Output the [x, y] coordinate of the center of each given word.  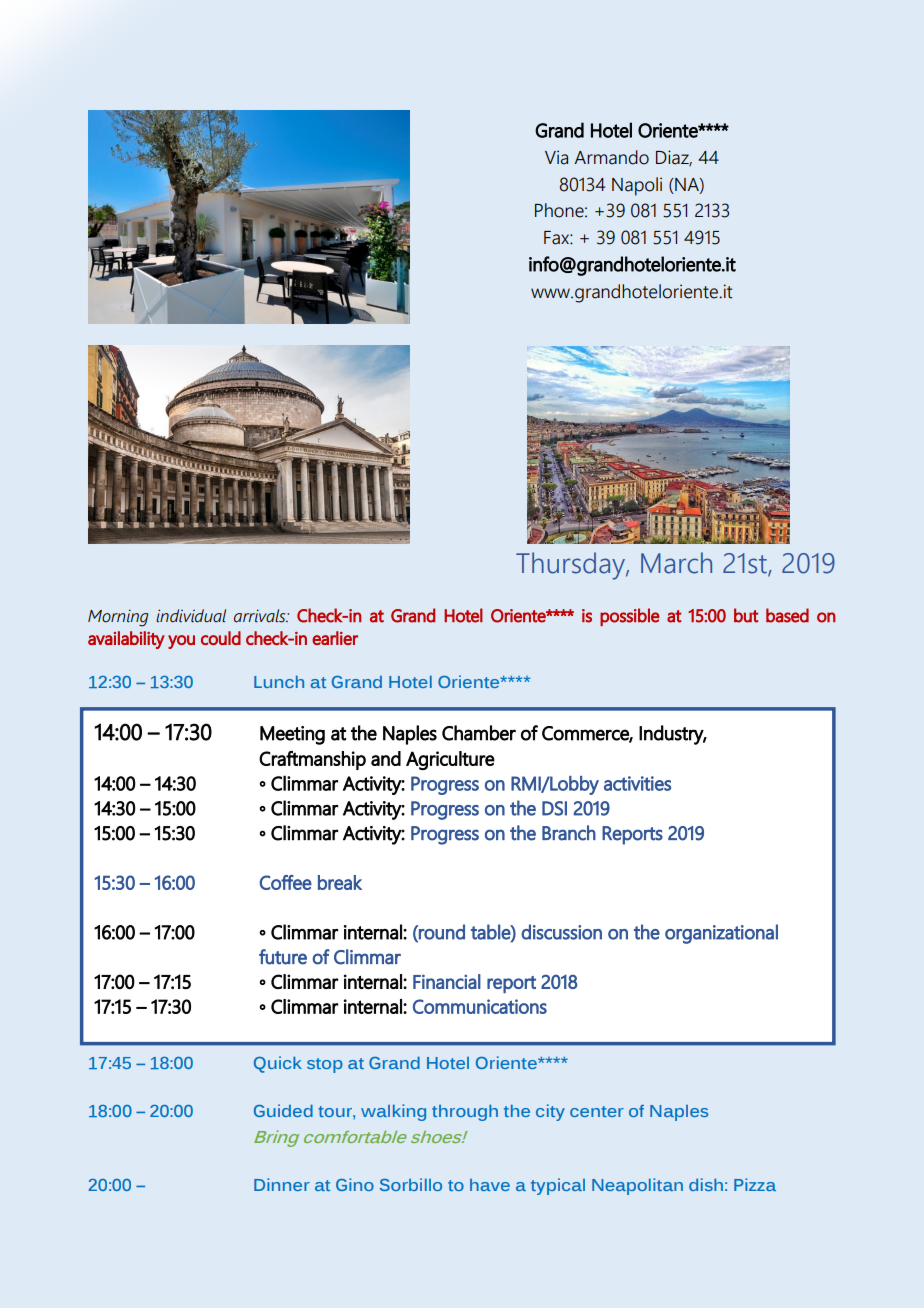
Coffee [286, 882]
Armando [611, 157]
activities [637, 783]
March [676, 563]
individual [191, 616]
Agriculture [450, 760]
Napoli [637, 186]
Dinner [282, 1184]
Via [556, 157]
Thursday [571, 566]
